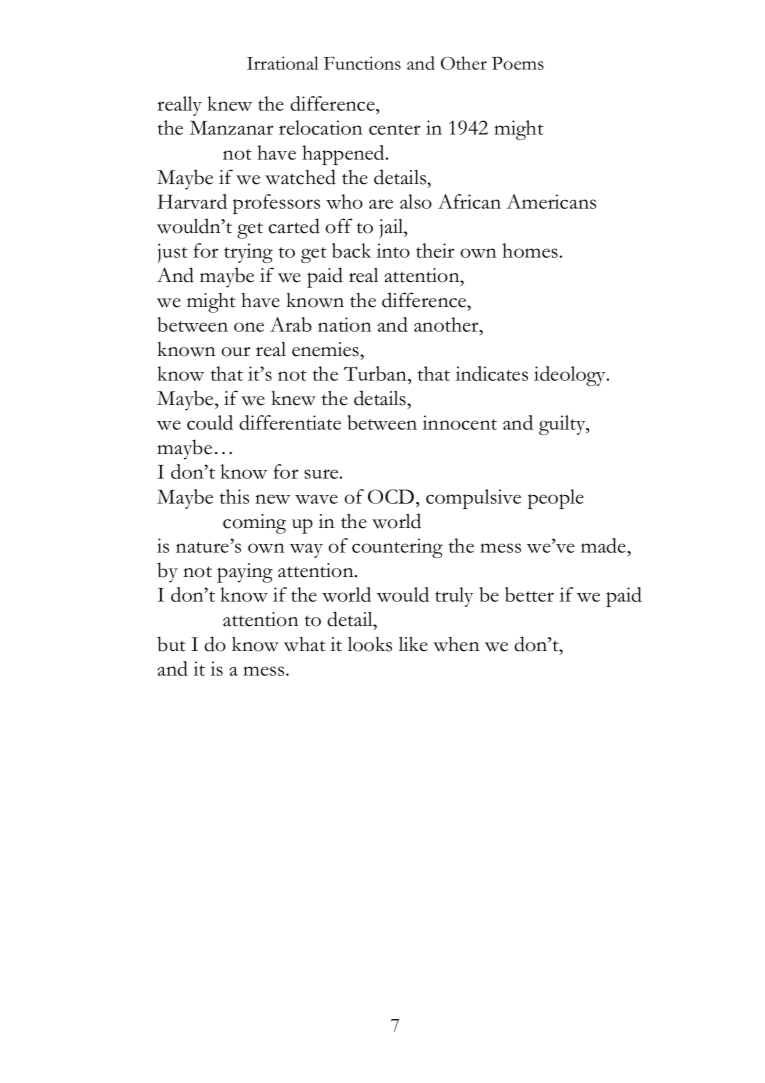  I want to click on OCD, so click(392, 496).
